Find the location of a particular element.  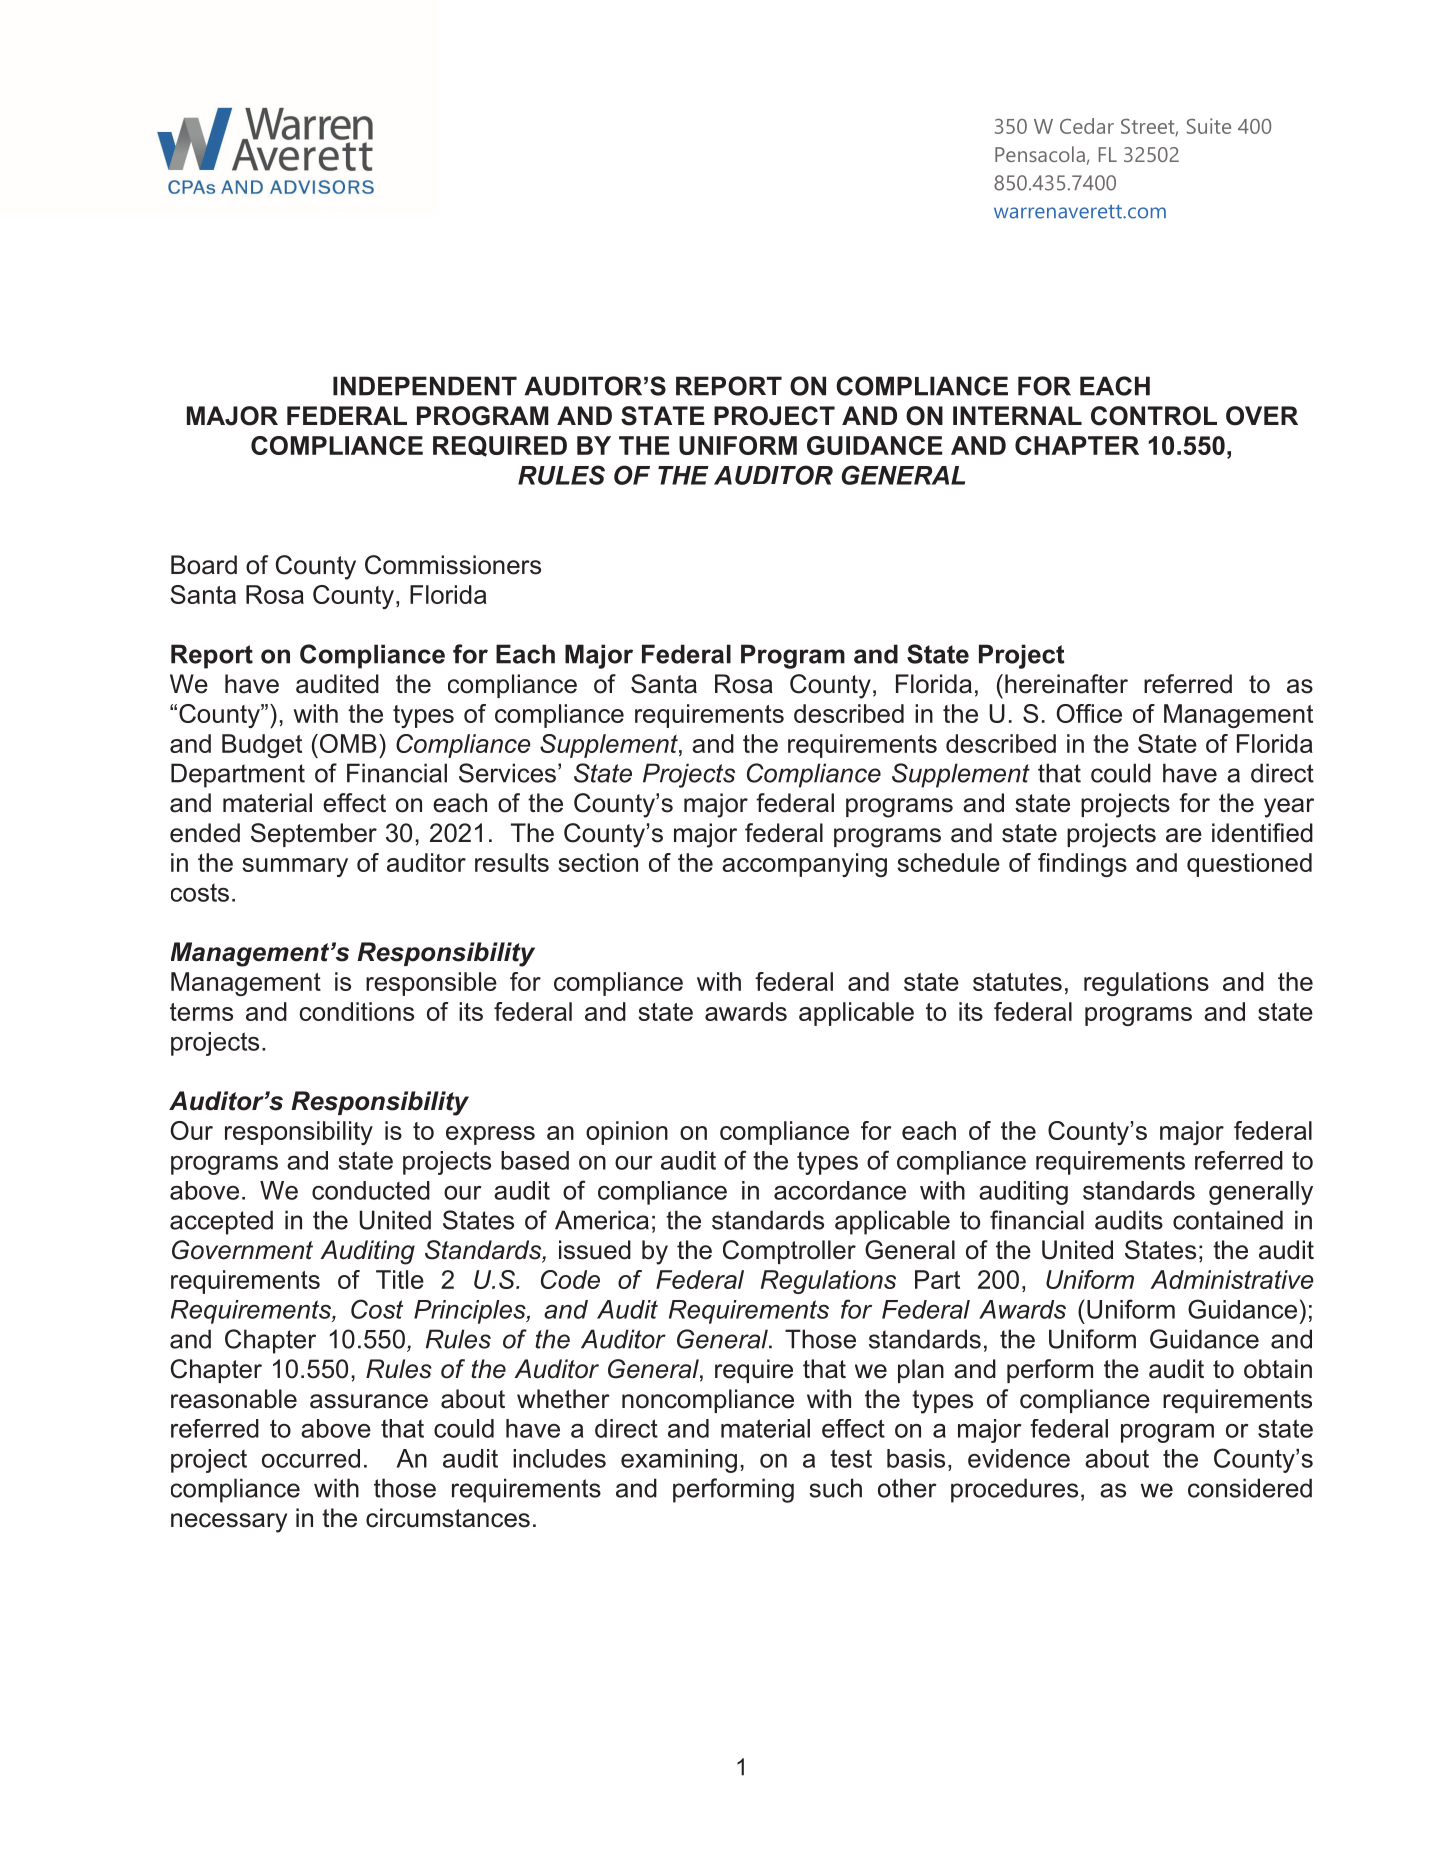

Commissioners is located at coordinates (453, 565).
